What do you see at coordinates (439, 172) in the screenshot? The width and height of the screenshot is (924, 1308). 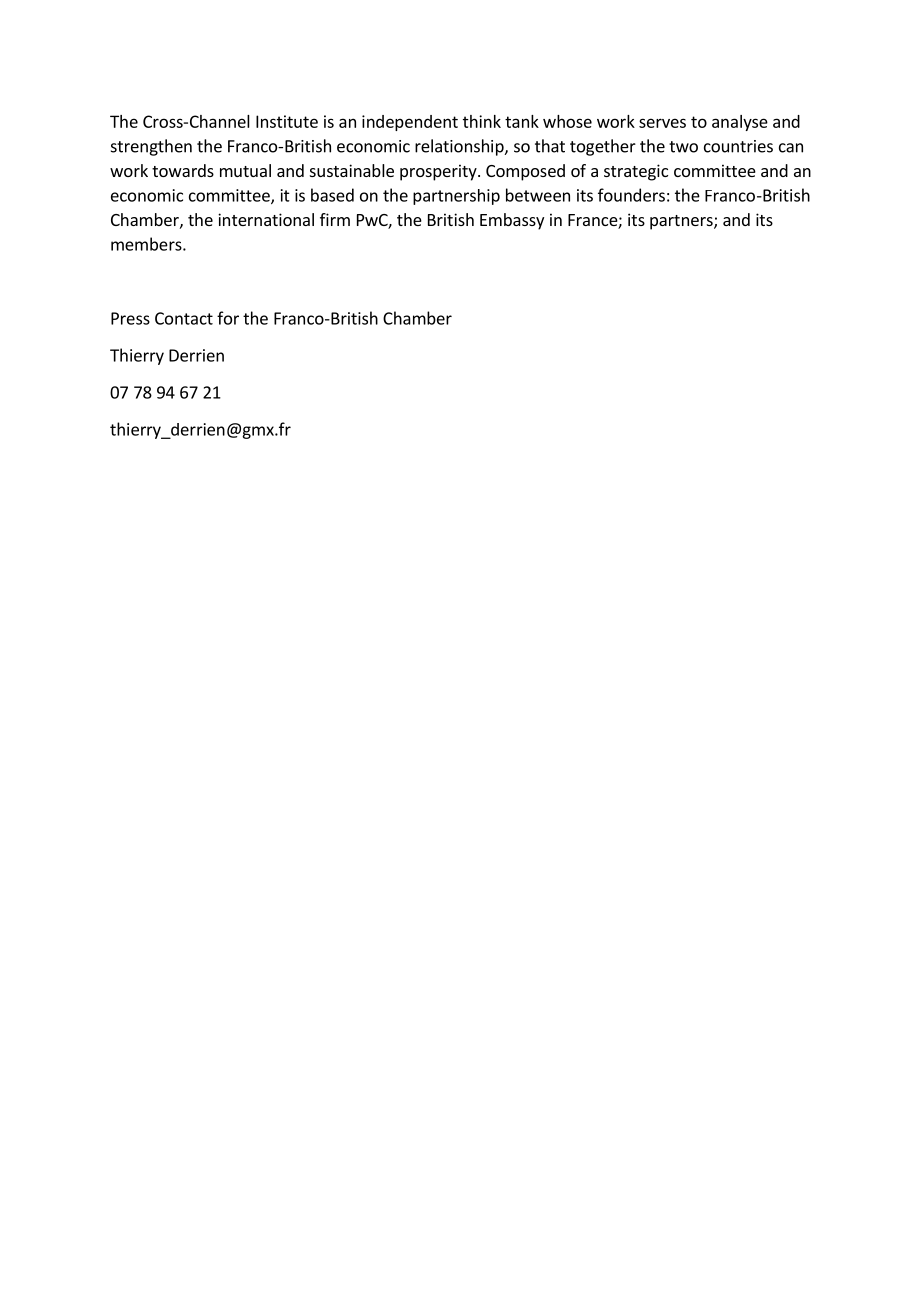 I see `prosperity` at bounding box center [439, 172].
